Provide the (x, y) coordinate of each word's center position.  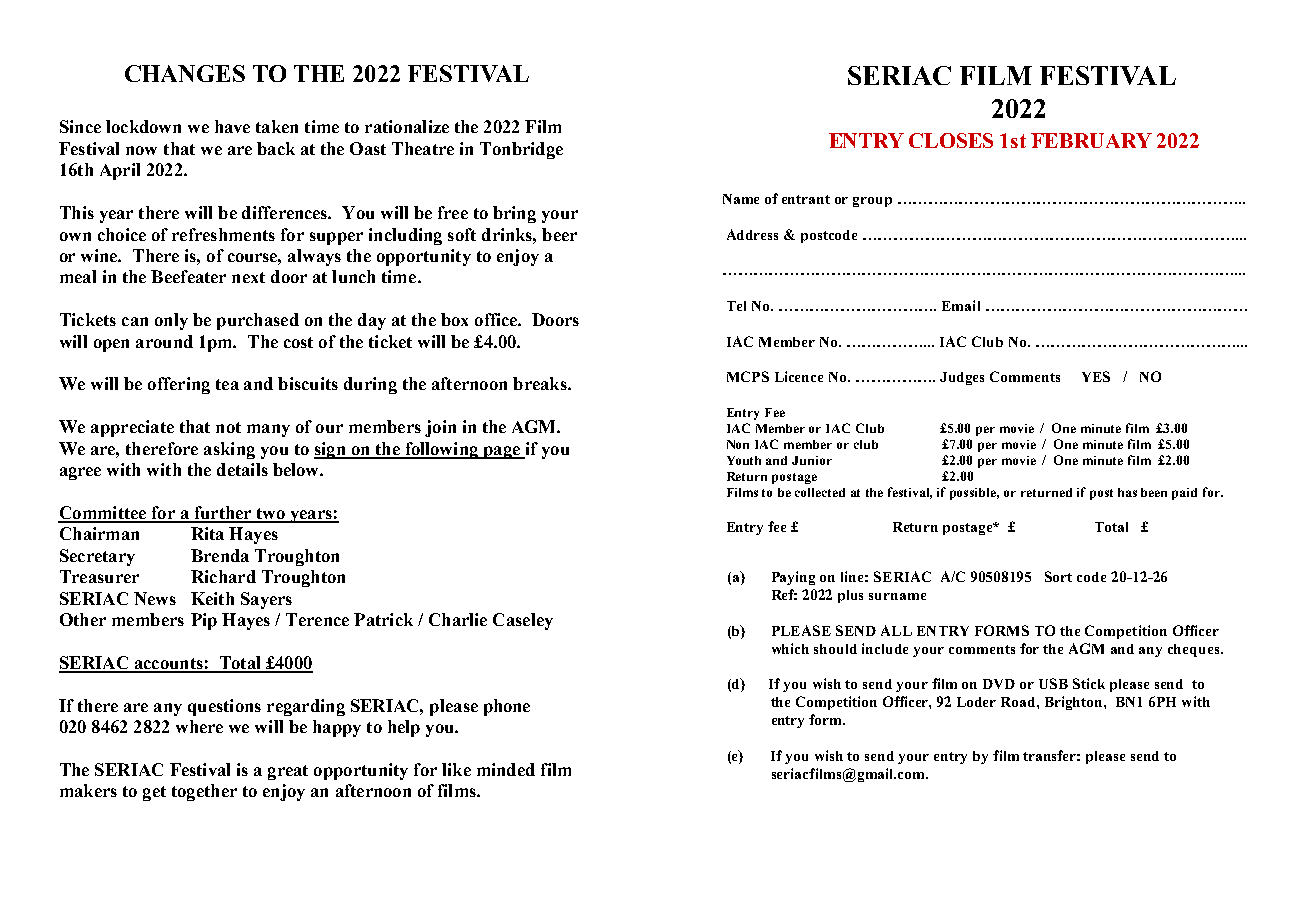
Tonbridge (521, 150)
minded (506, 769)
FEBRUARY (1091, 140)
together (204, 792)
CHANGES (185, 73)
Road (1019, 702)
